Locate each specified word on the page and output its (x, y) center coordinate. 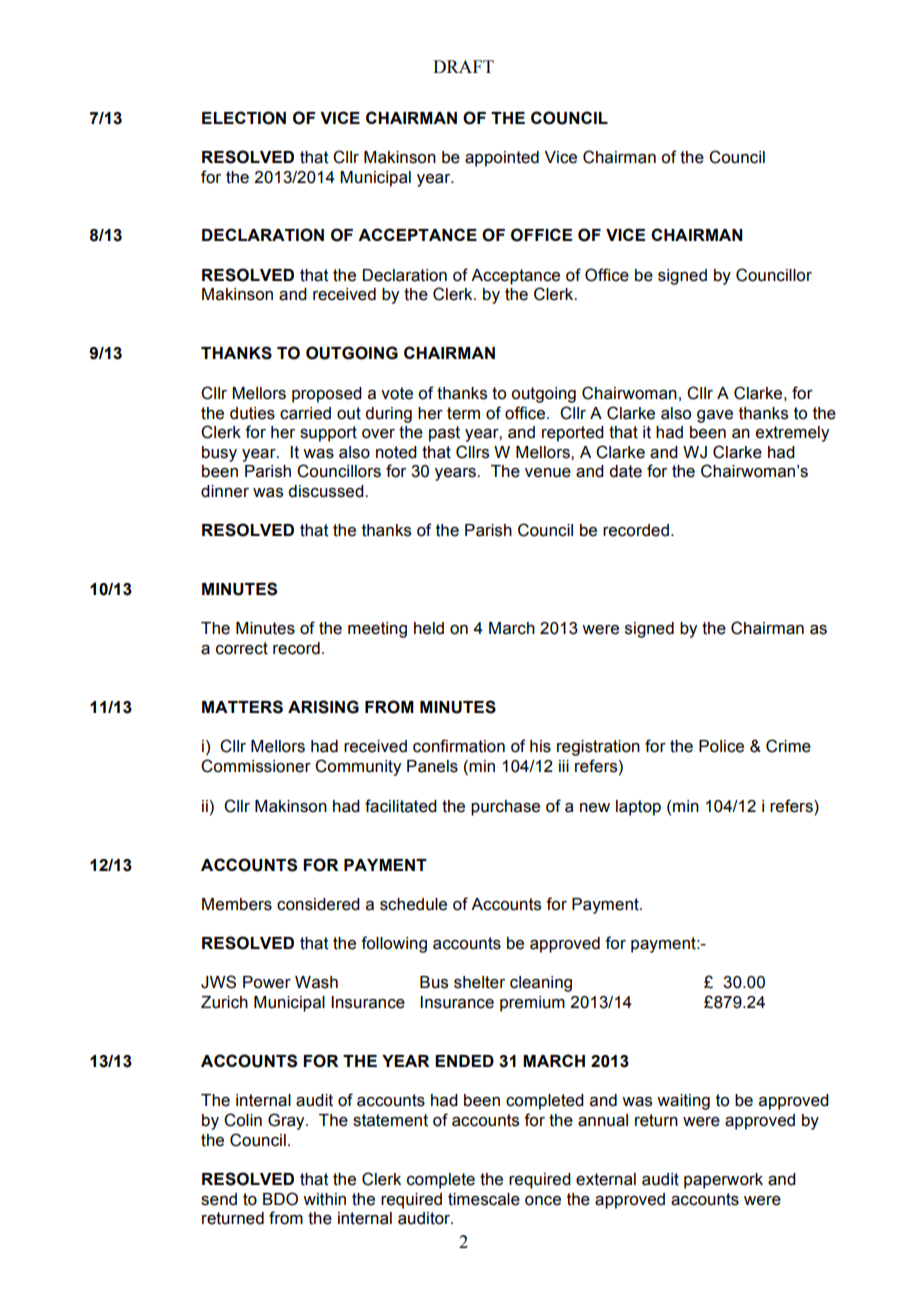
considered (318, 904)
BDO (280, 1199)
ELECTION (244, 118)
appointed (502, 159)
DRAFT (463, 66)
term (463, 413)
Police (721, 746)
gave (715, 416)
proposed (327, 395)
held (429, 628)
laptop (638, 808)
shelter (479, 982)
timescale (484, 1199)
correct (242, 648)
